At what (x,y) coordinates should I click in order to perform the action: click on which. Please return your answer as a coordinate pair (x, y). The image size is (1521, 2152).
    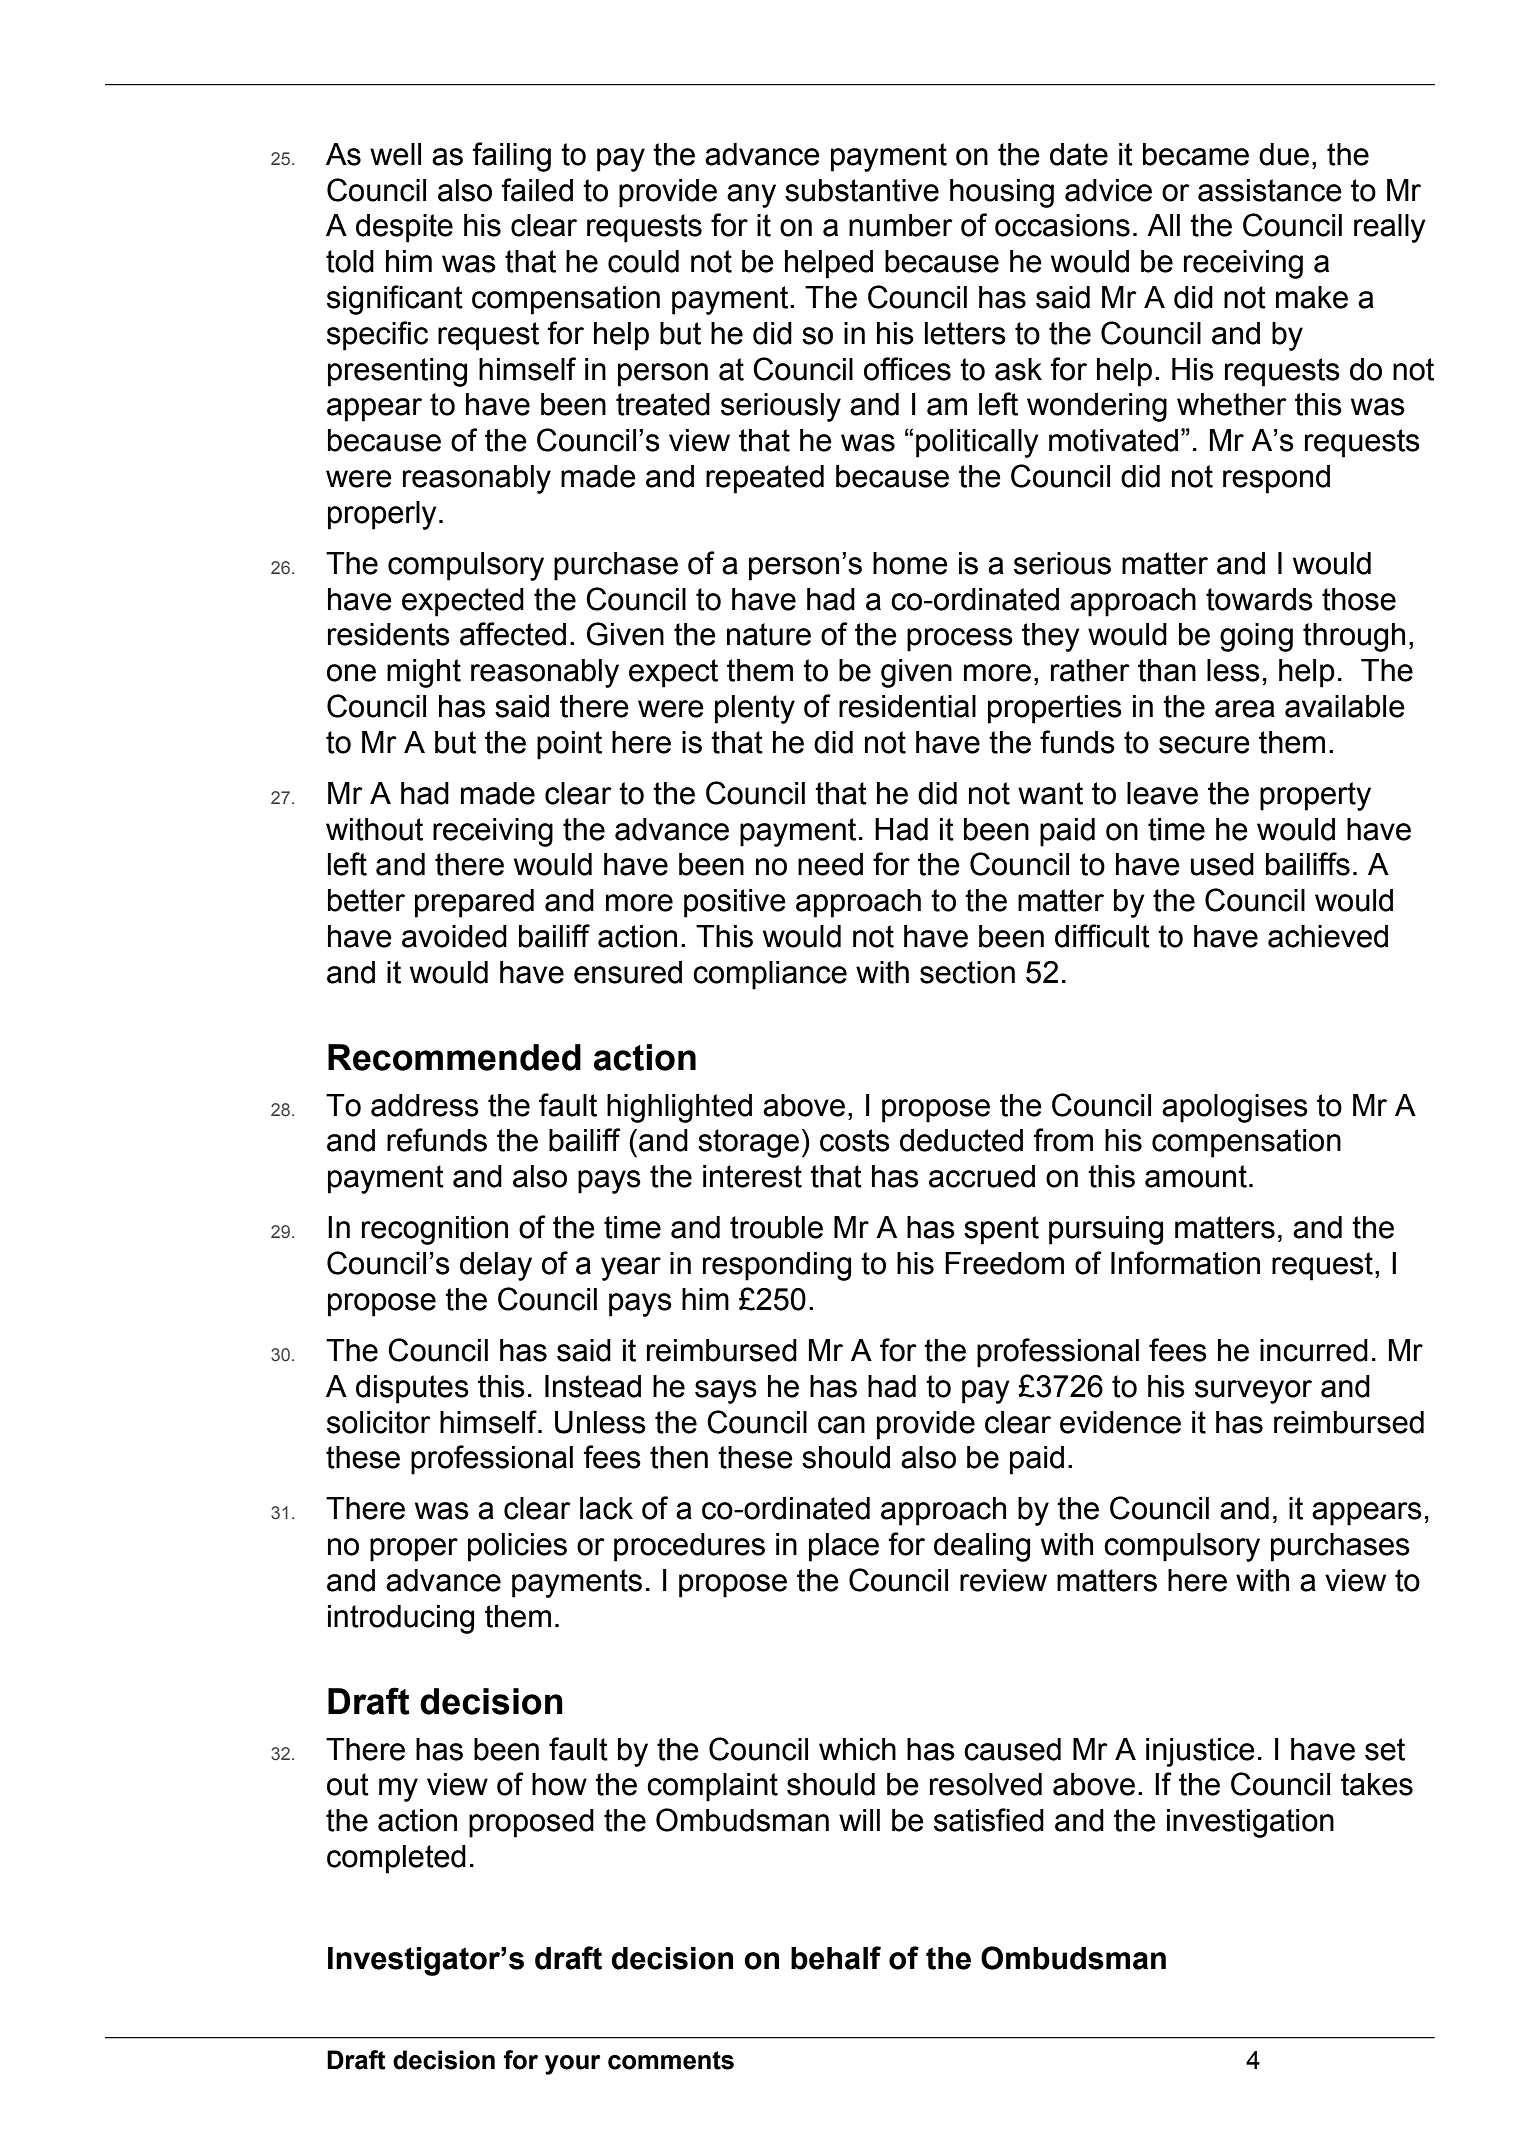
    Looking at the image, I should click on (857, 1749).
